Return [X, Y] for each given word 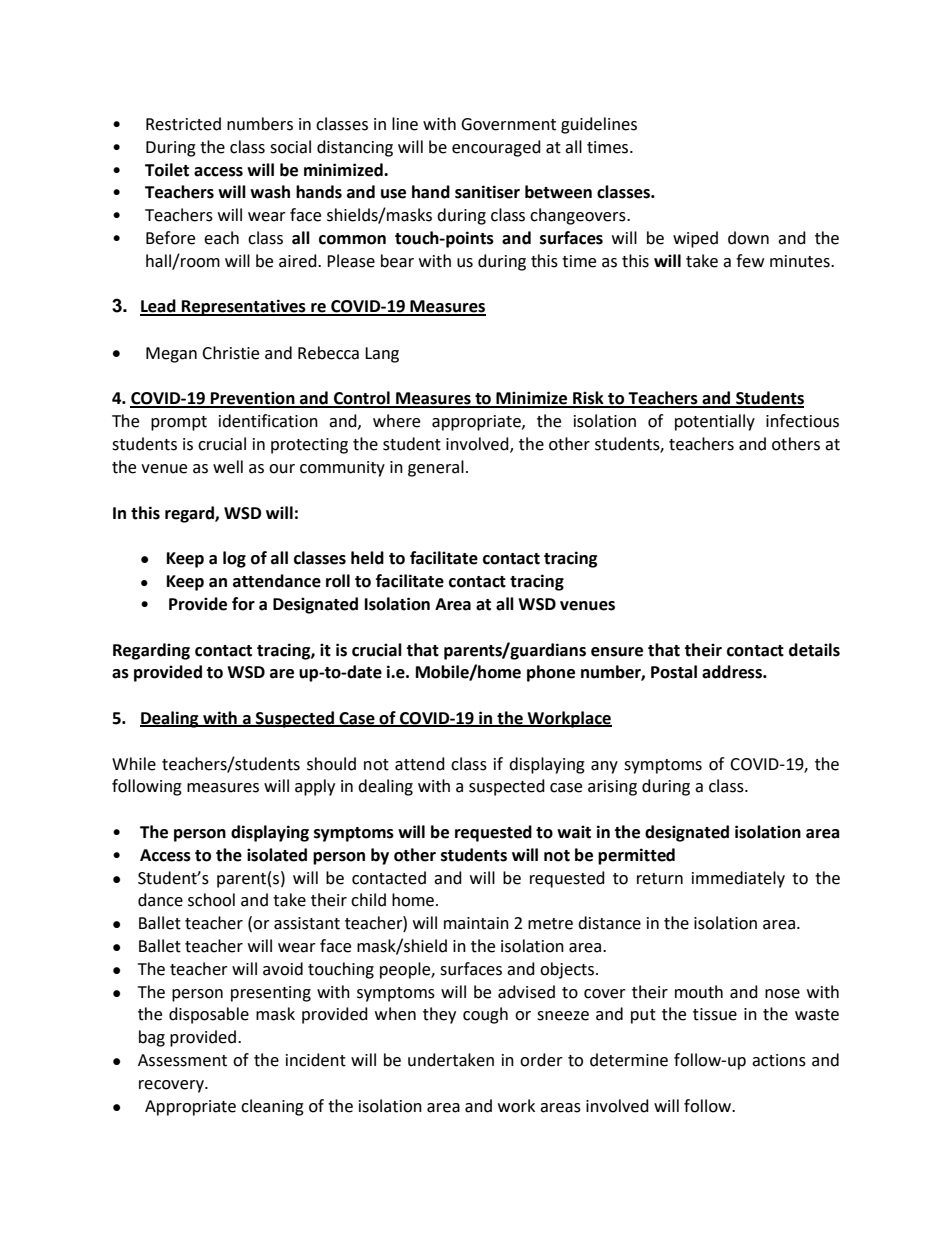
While [134, 764]
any [604, 767]
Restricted [183, 124]
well [228, 467]
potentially [715, 422]
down [748, 238]
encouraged [496, 148]
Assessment [182, 1060]
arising [612, 788]
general [436, 468]
